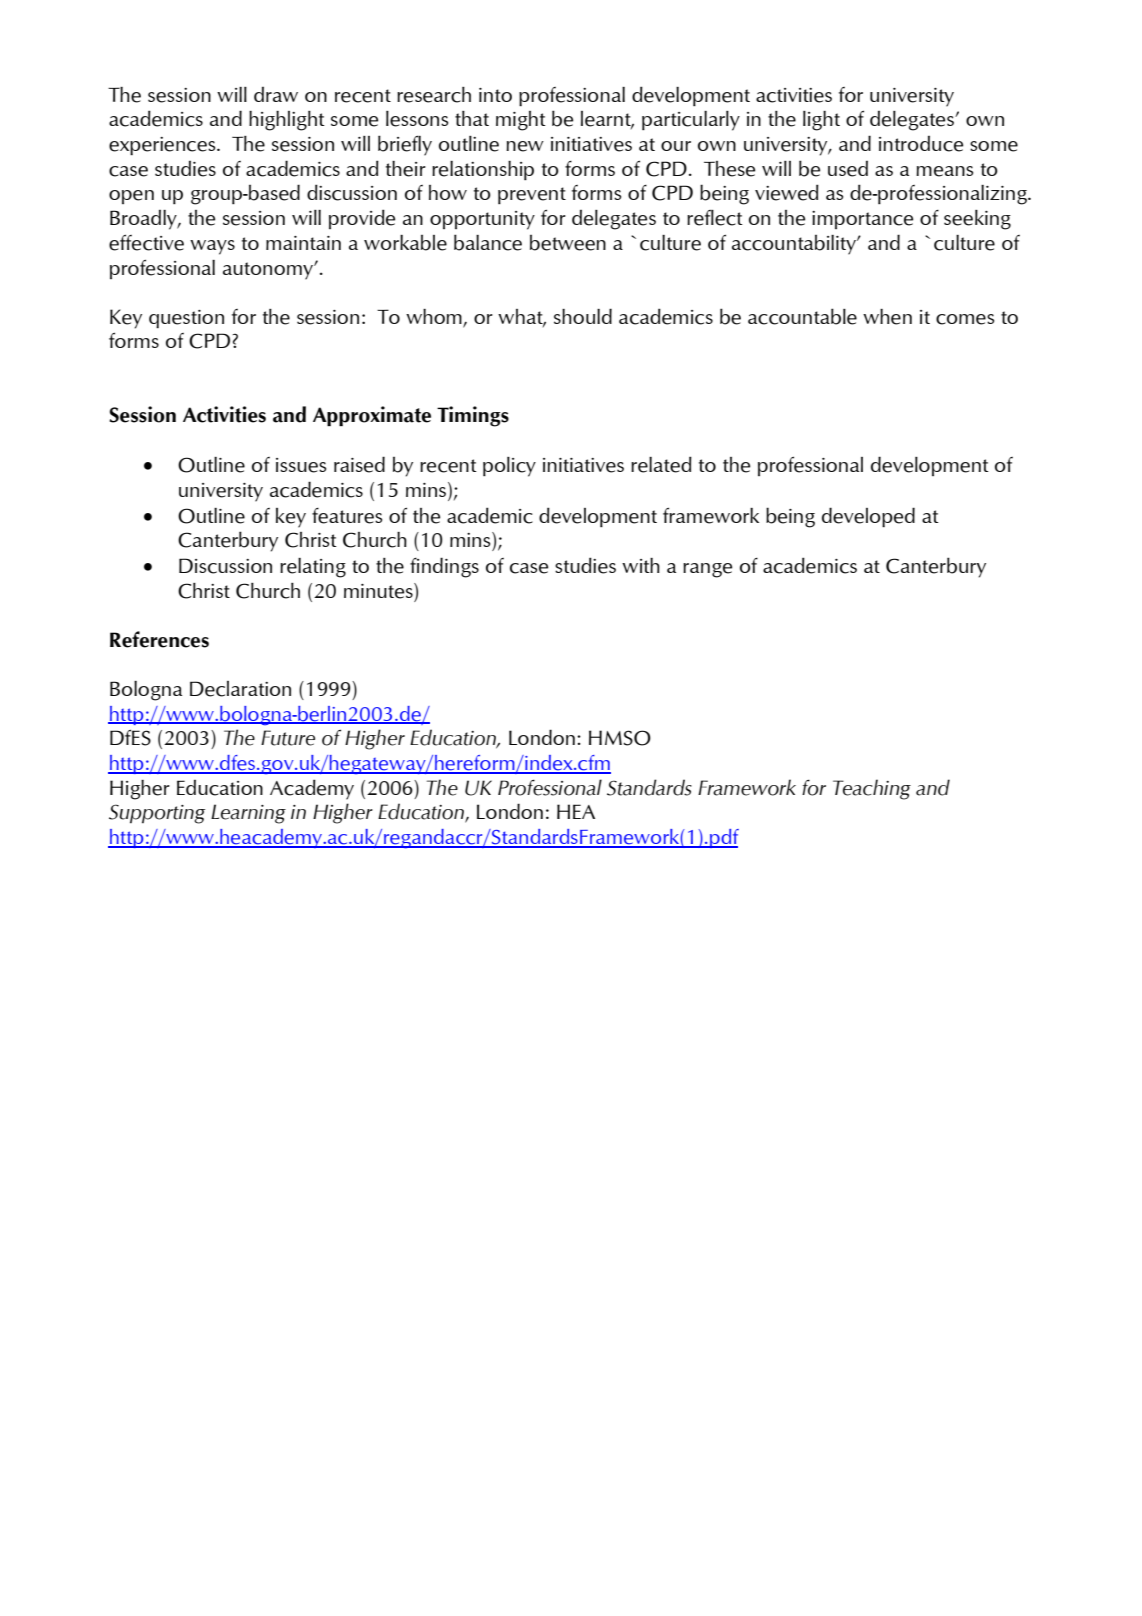 The width and height of the screenshot is (1142, 1616). What do you see at coordinates (868, 517) in the screenshot?
I see `developed` at bounding box center [868, 517].
